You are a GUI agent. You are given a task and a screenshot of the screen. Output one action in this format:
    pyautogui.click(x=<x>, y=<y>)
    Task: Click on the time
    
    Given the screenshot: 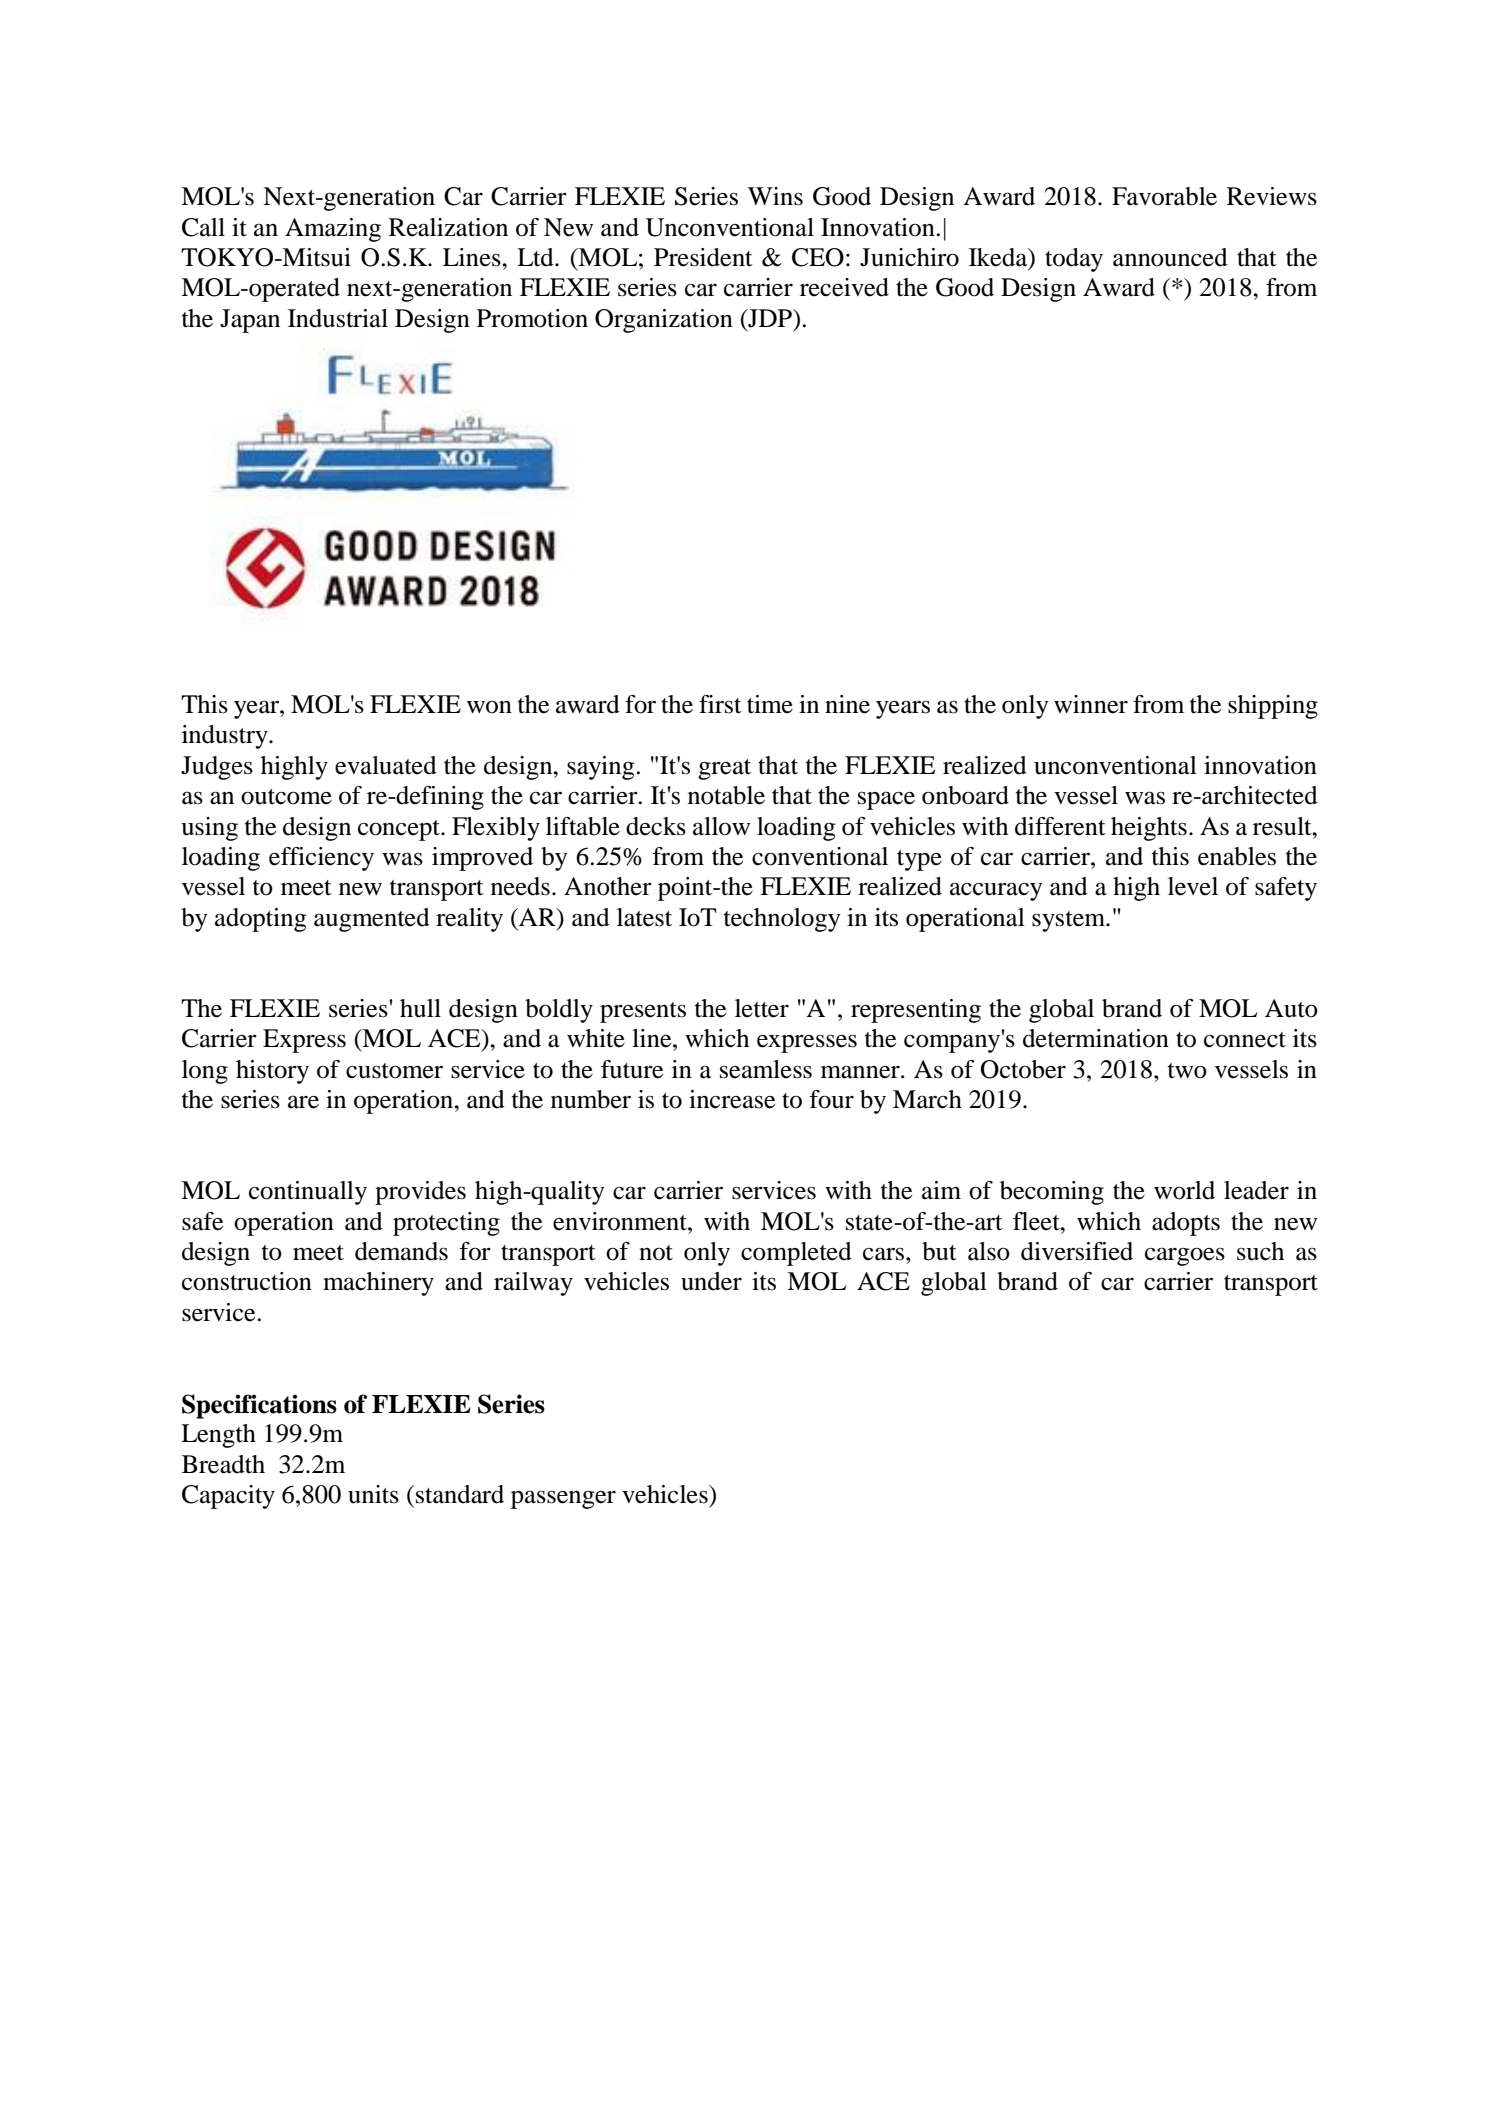 What is the action you would take?
    pyautogui.click(x=770, y=704)
